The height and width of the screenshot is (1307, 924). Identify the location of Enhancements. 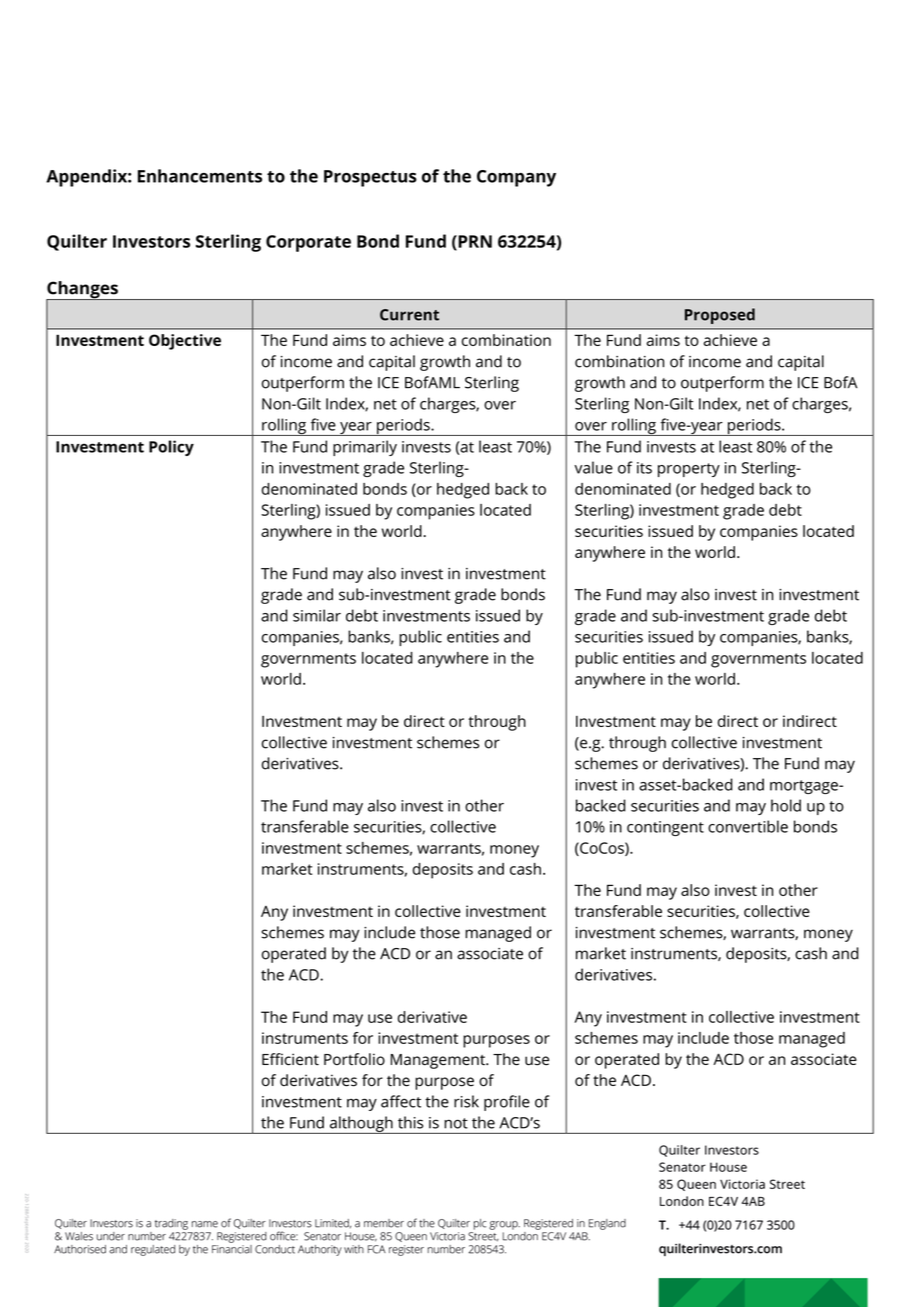
(200, 176).
